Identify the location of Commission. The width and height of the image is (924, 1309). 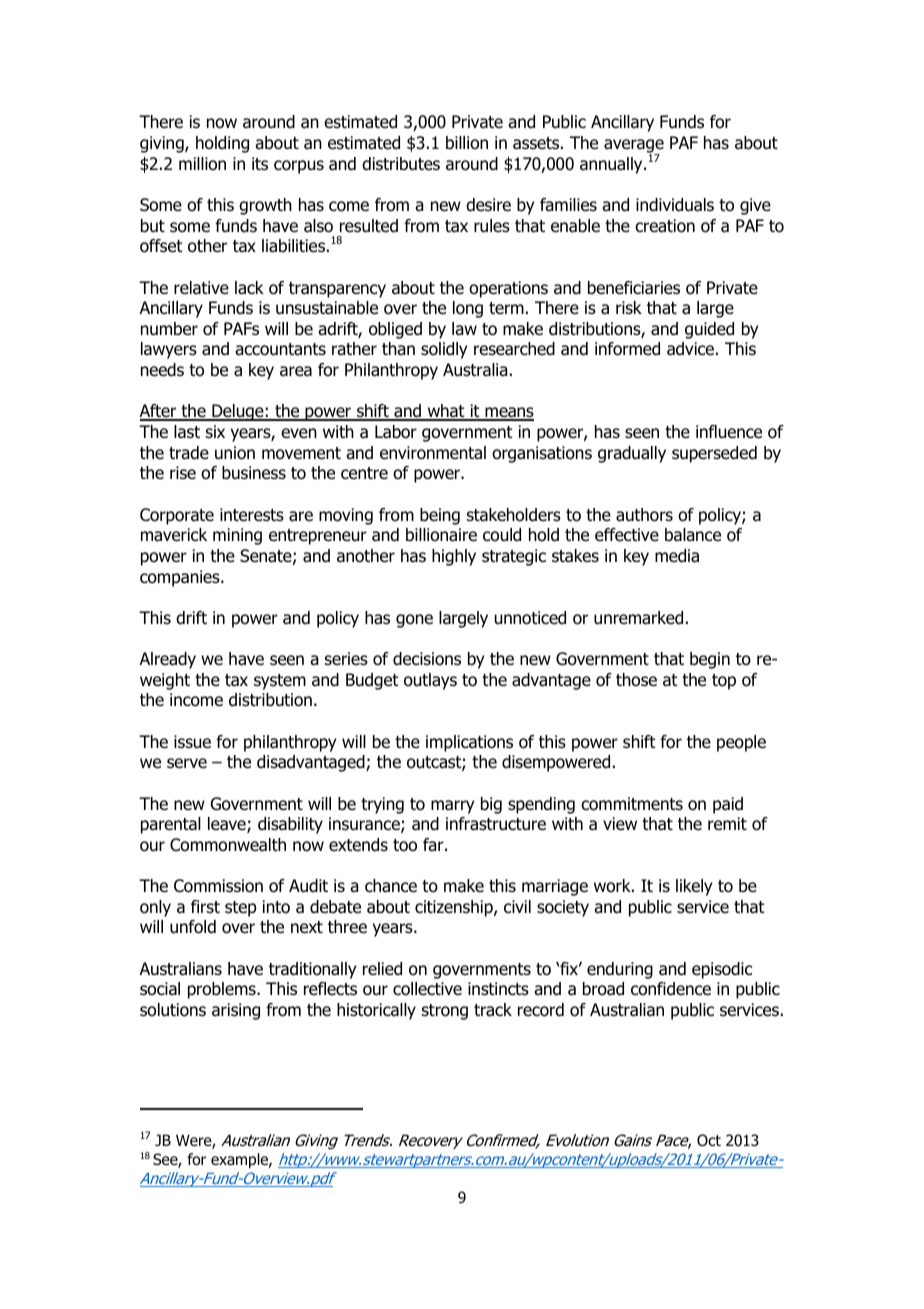
(218, 886).
